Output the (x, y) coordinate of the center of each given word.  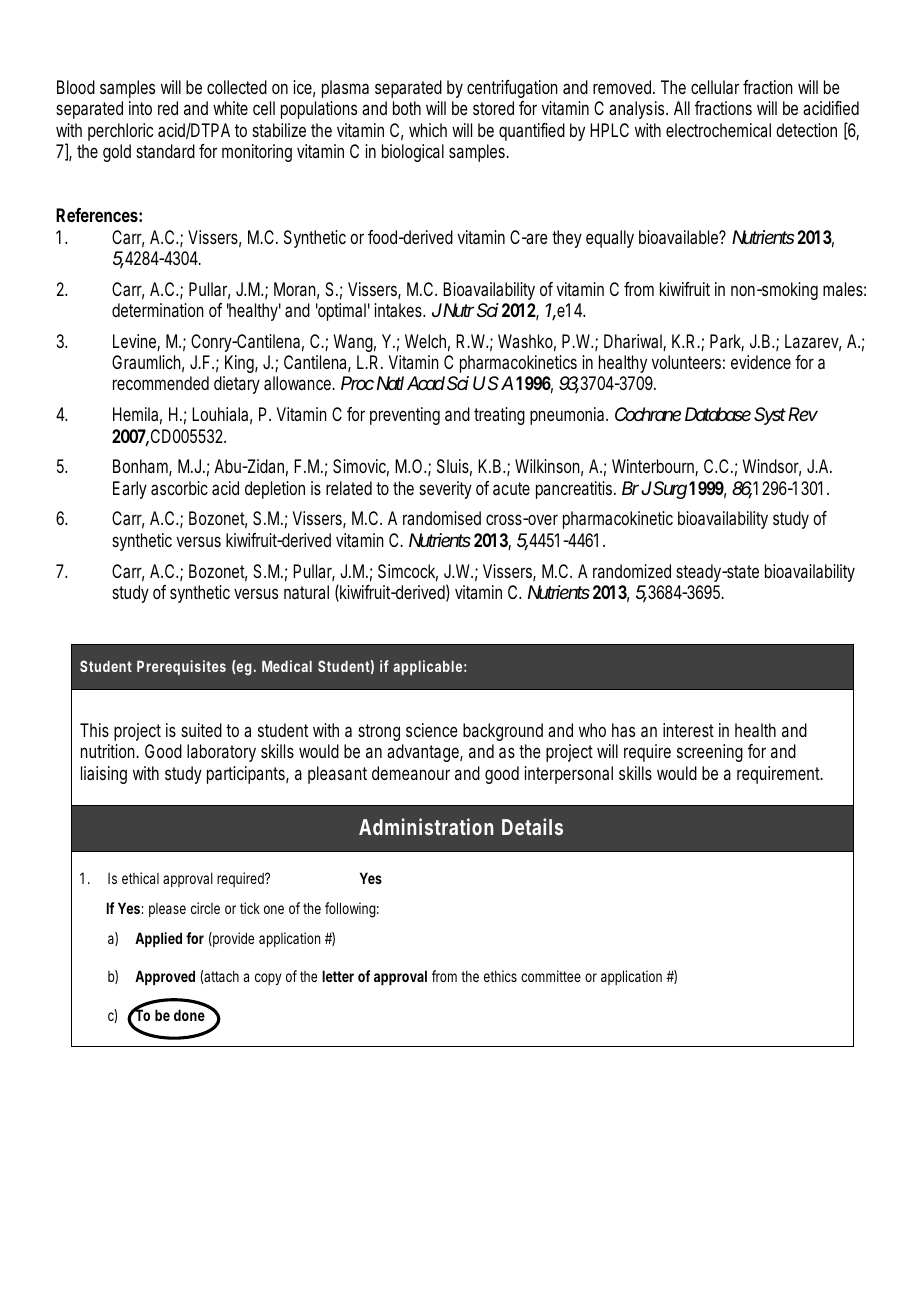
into (140, 108)
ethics (500, 976)
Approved (165, 977)
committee (551, 976)
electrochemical (718, 130)
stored (493, 108)
